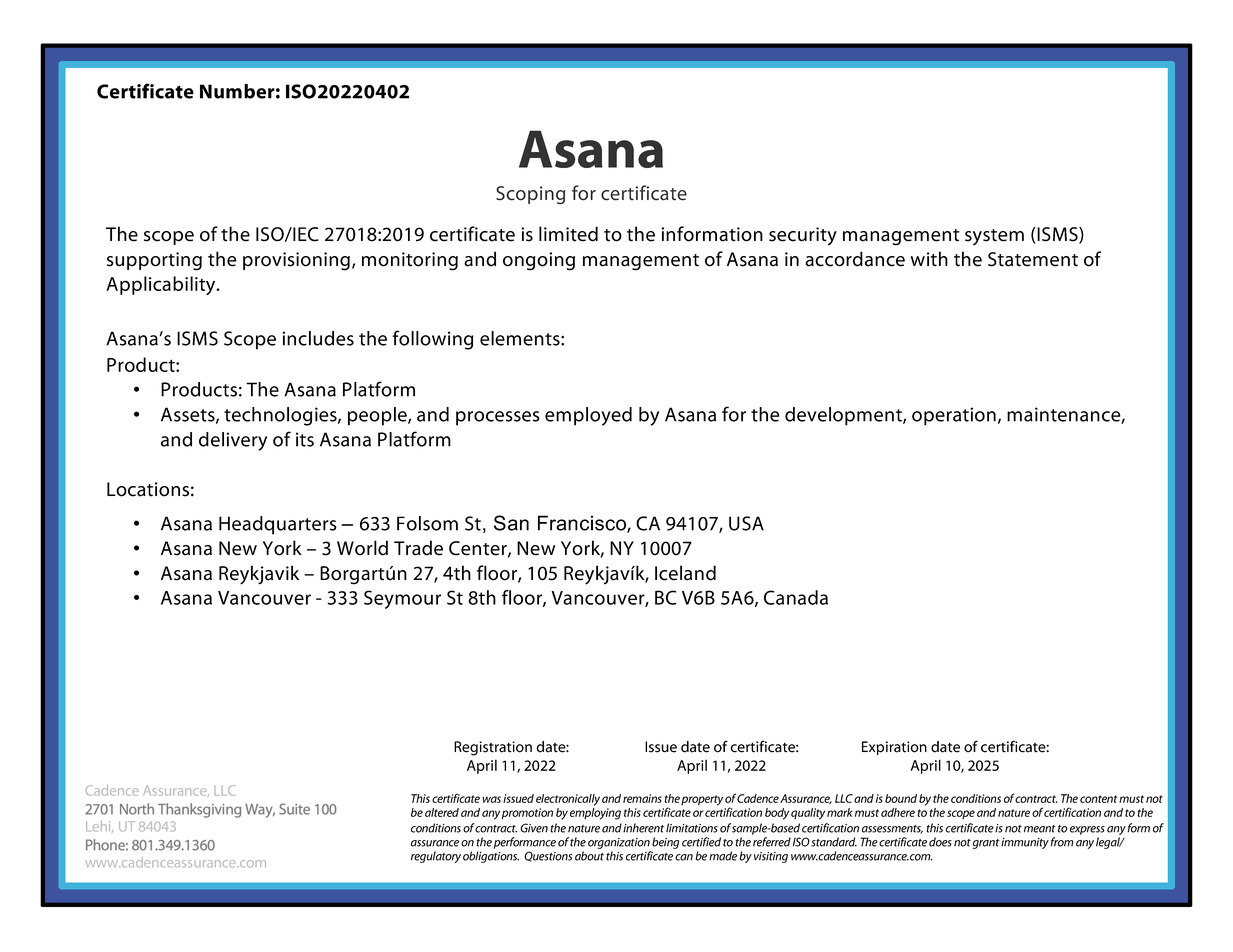 The height and width of the screenshot is (952, 1233). What do you see at coordinates (402, 599) in the screenshot?
I see `Seymour` at bounding box center [402, 599].
